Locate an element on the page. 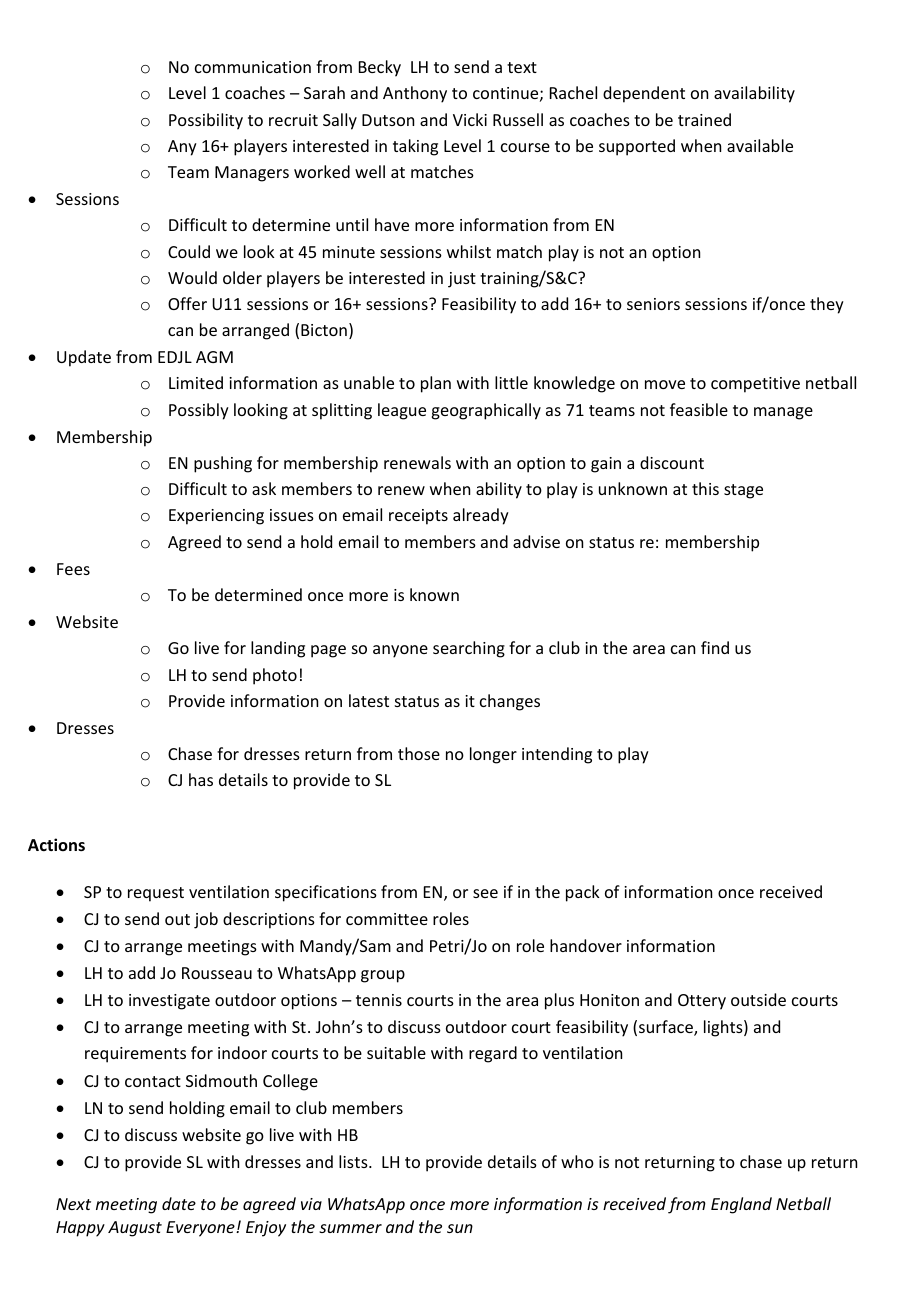  plan is located at coordinates (436, 384).
